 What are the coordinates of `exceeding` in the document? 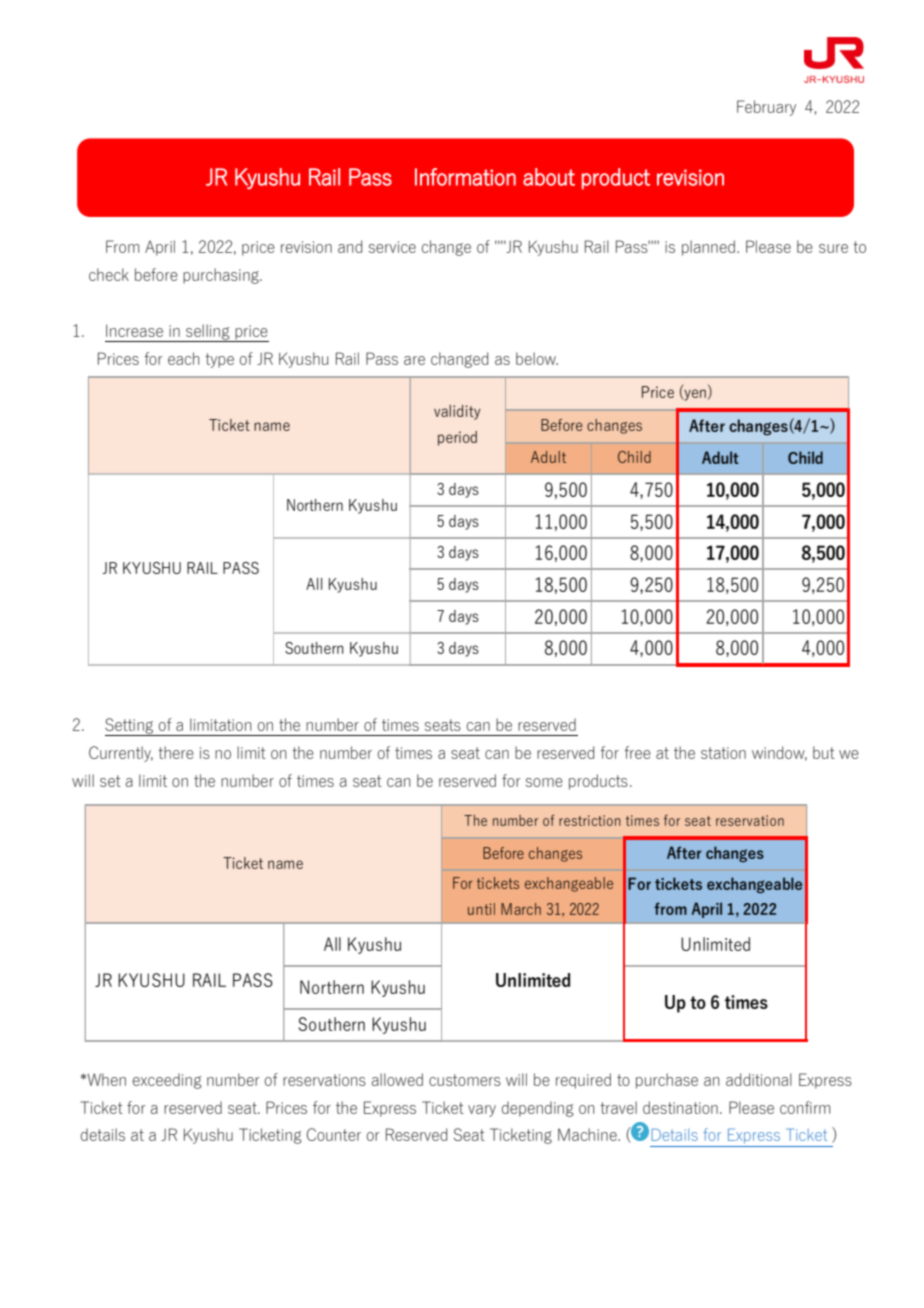 It's located at (167, 1081).
